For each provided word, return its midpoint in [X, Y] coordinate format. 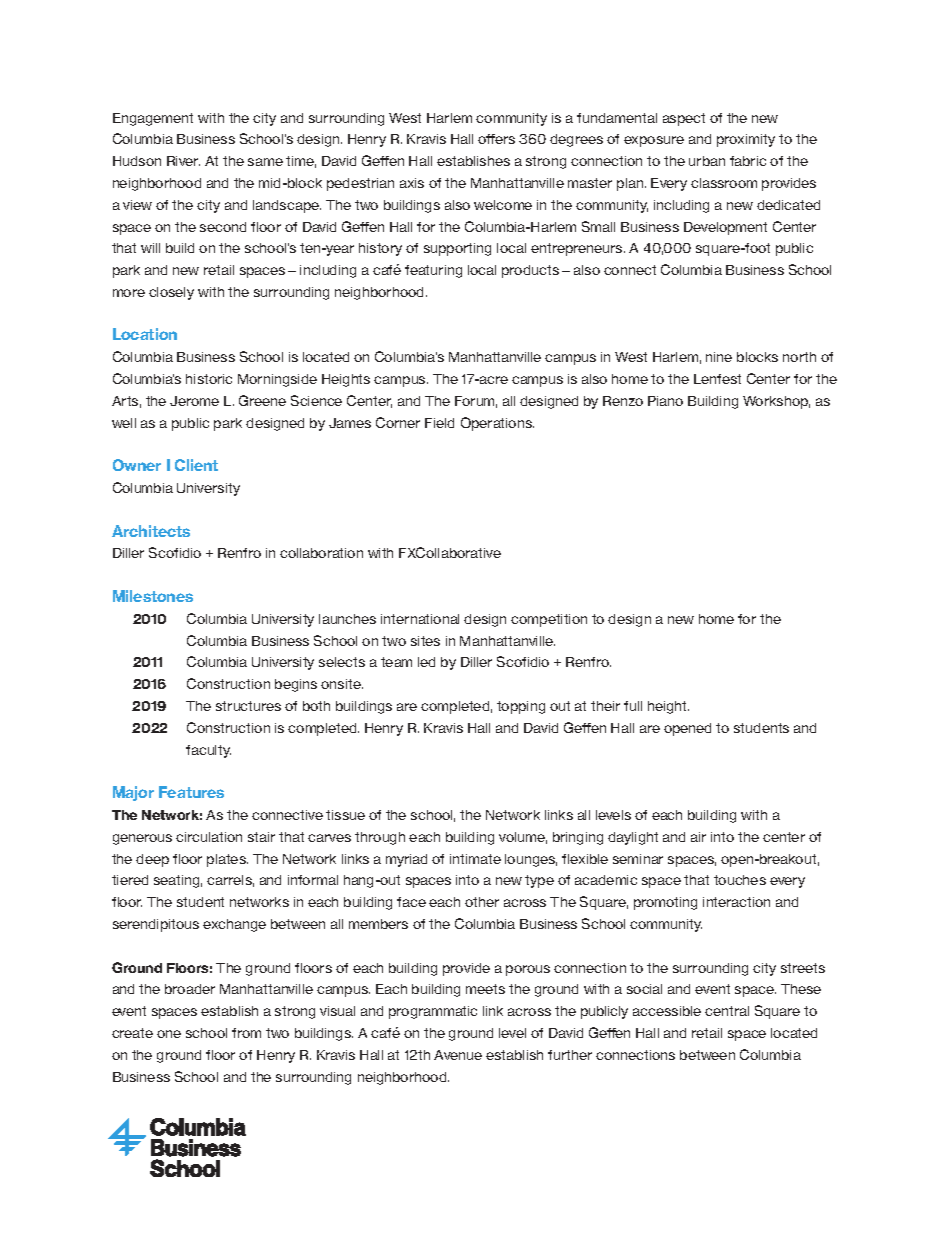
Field [439, 423]
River [183, 161]
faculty [208, 751]
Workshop [776, 402]
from [246, 1033]
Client [196, 465]
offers [496, 139]
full [633, 706]
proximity [746, 140]
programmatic [433, 1012]
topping [521, 707]
